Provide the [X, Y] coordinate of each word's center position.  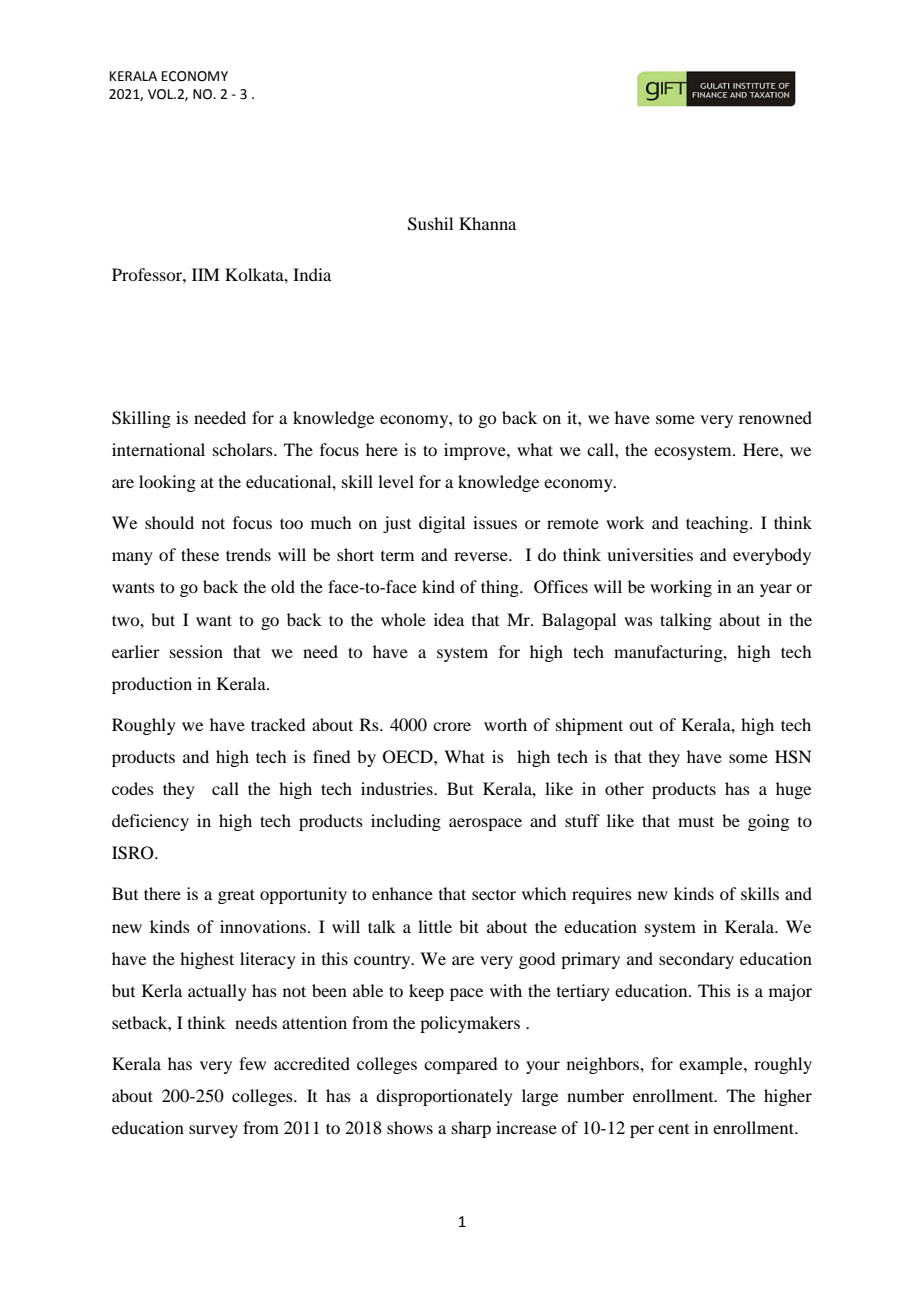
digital [442, 524]
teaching [718, 524]
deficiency [150, 822]
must [696, 821]
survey [213, 1131]
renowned [775, 417]
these [200, 554]
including [406, 822]
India [312, 274]
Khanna [487, 223]
